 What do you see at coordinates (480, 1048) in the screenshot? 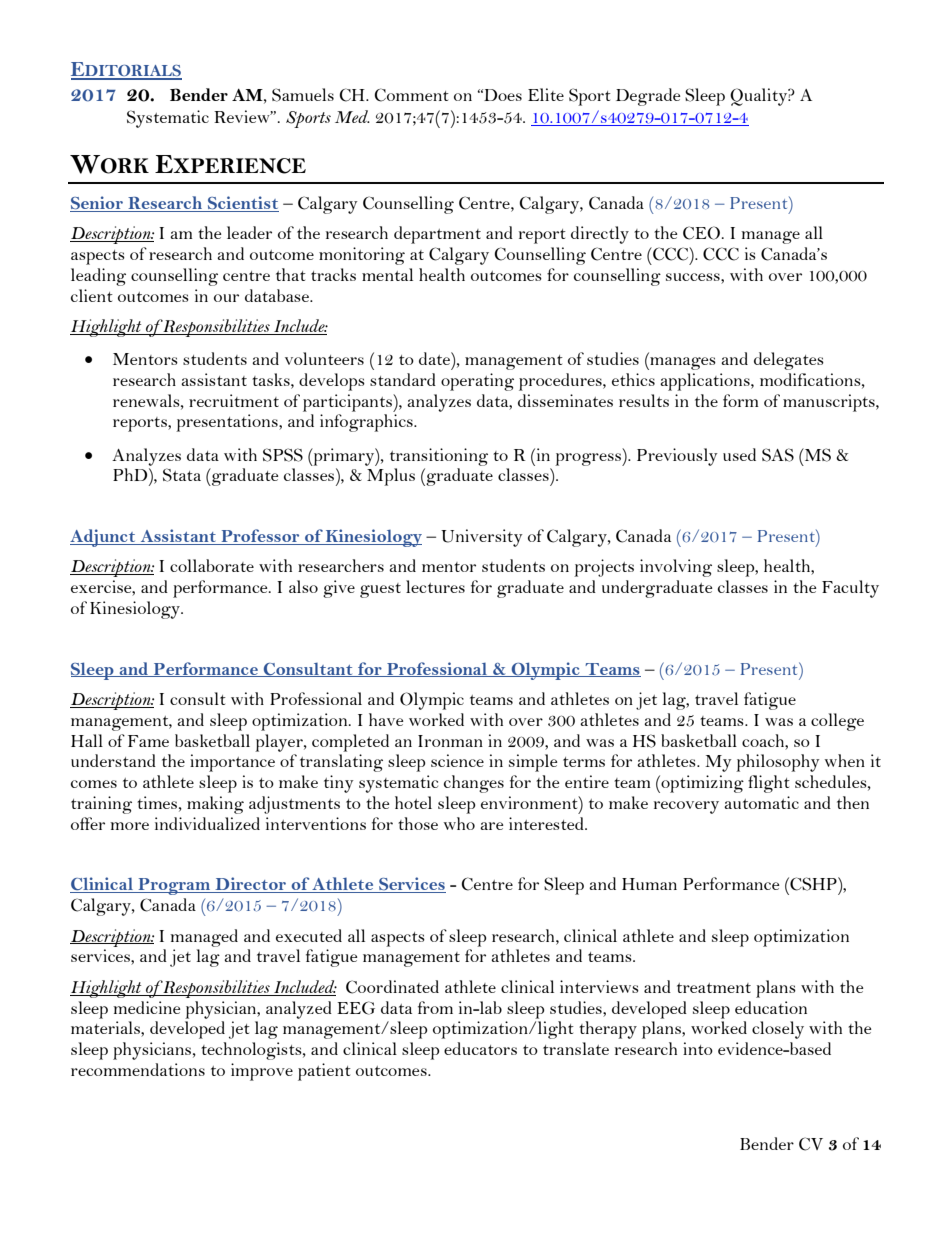
I see `educators` at bounding box center [480, 1048].
